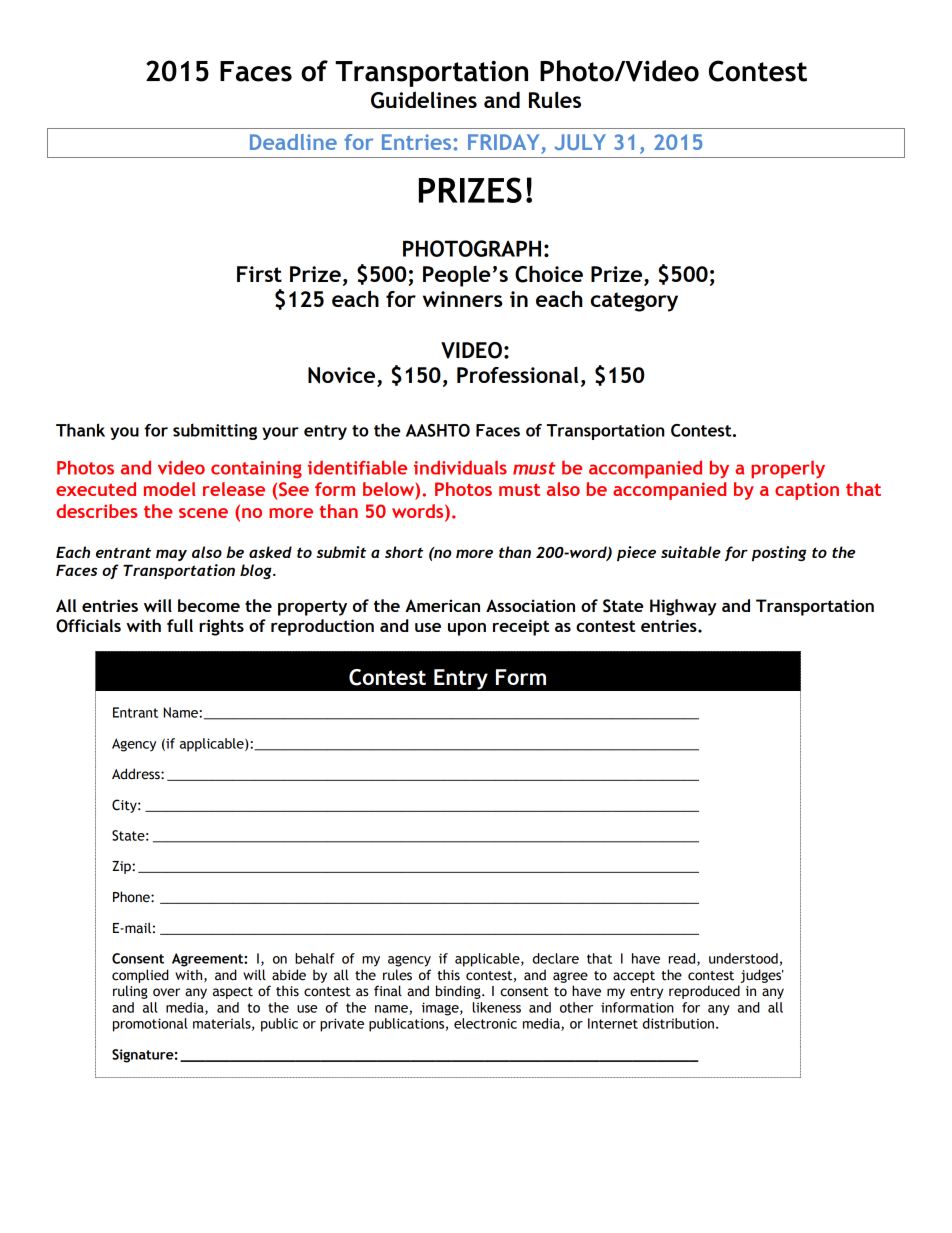  What do you see at coordinates (171, 555) in the page?
I see `may` at bounding box center [171, 555].
